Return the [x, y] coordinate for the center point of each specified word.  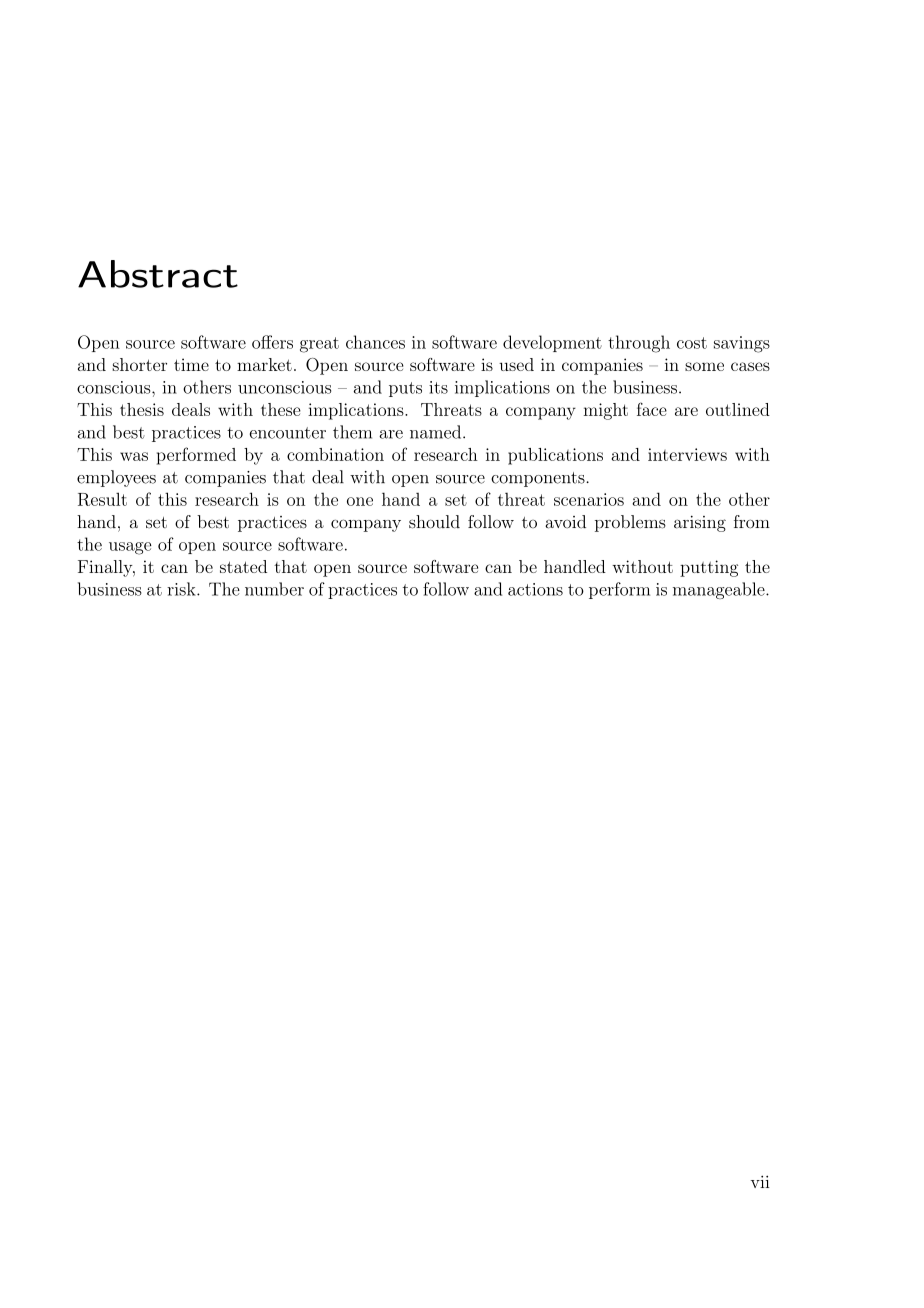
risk [182, 589]
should [434, 522]
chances [375, 342]
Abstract [158, 274]
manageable [719, 590]
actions [535, 589]
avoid [565, 522]
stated [243, 566]
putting [709, 568]
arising [700, 523]
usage [130, 548]
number [274, 589]
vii [760, 1181]
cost [692, 343]
